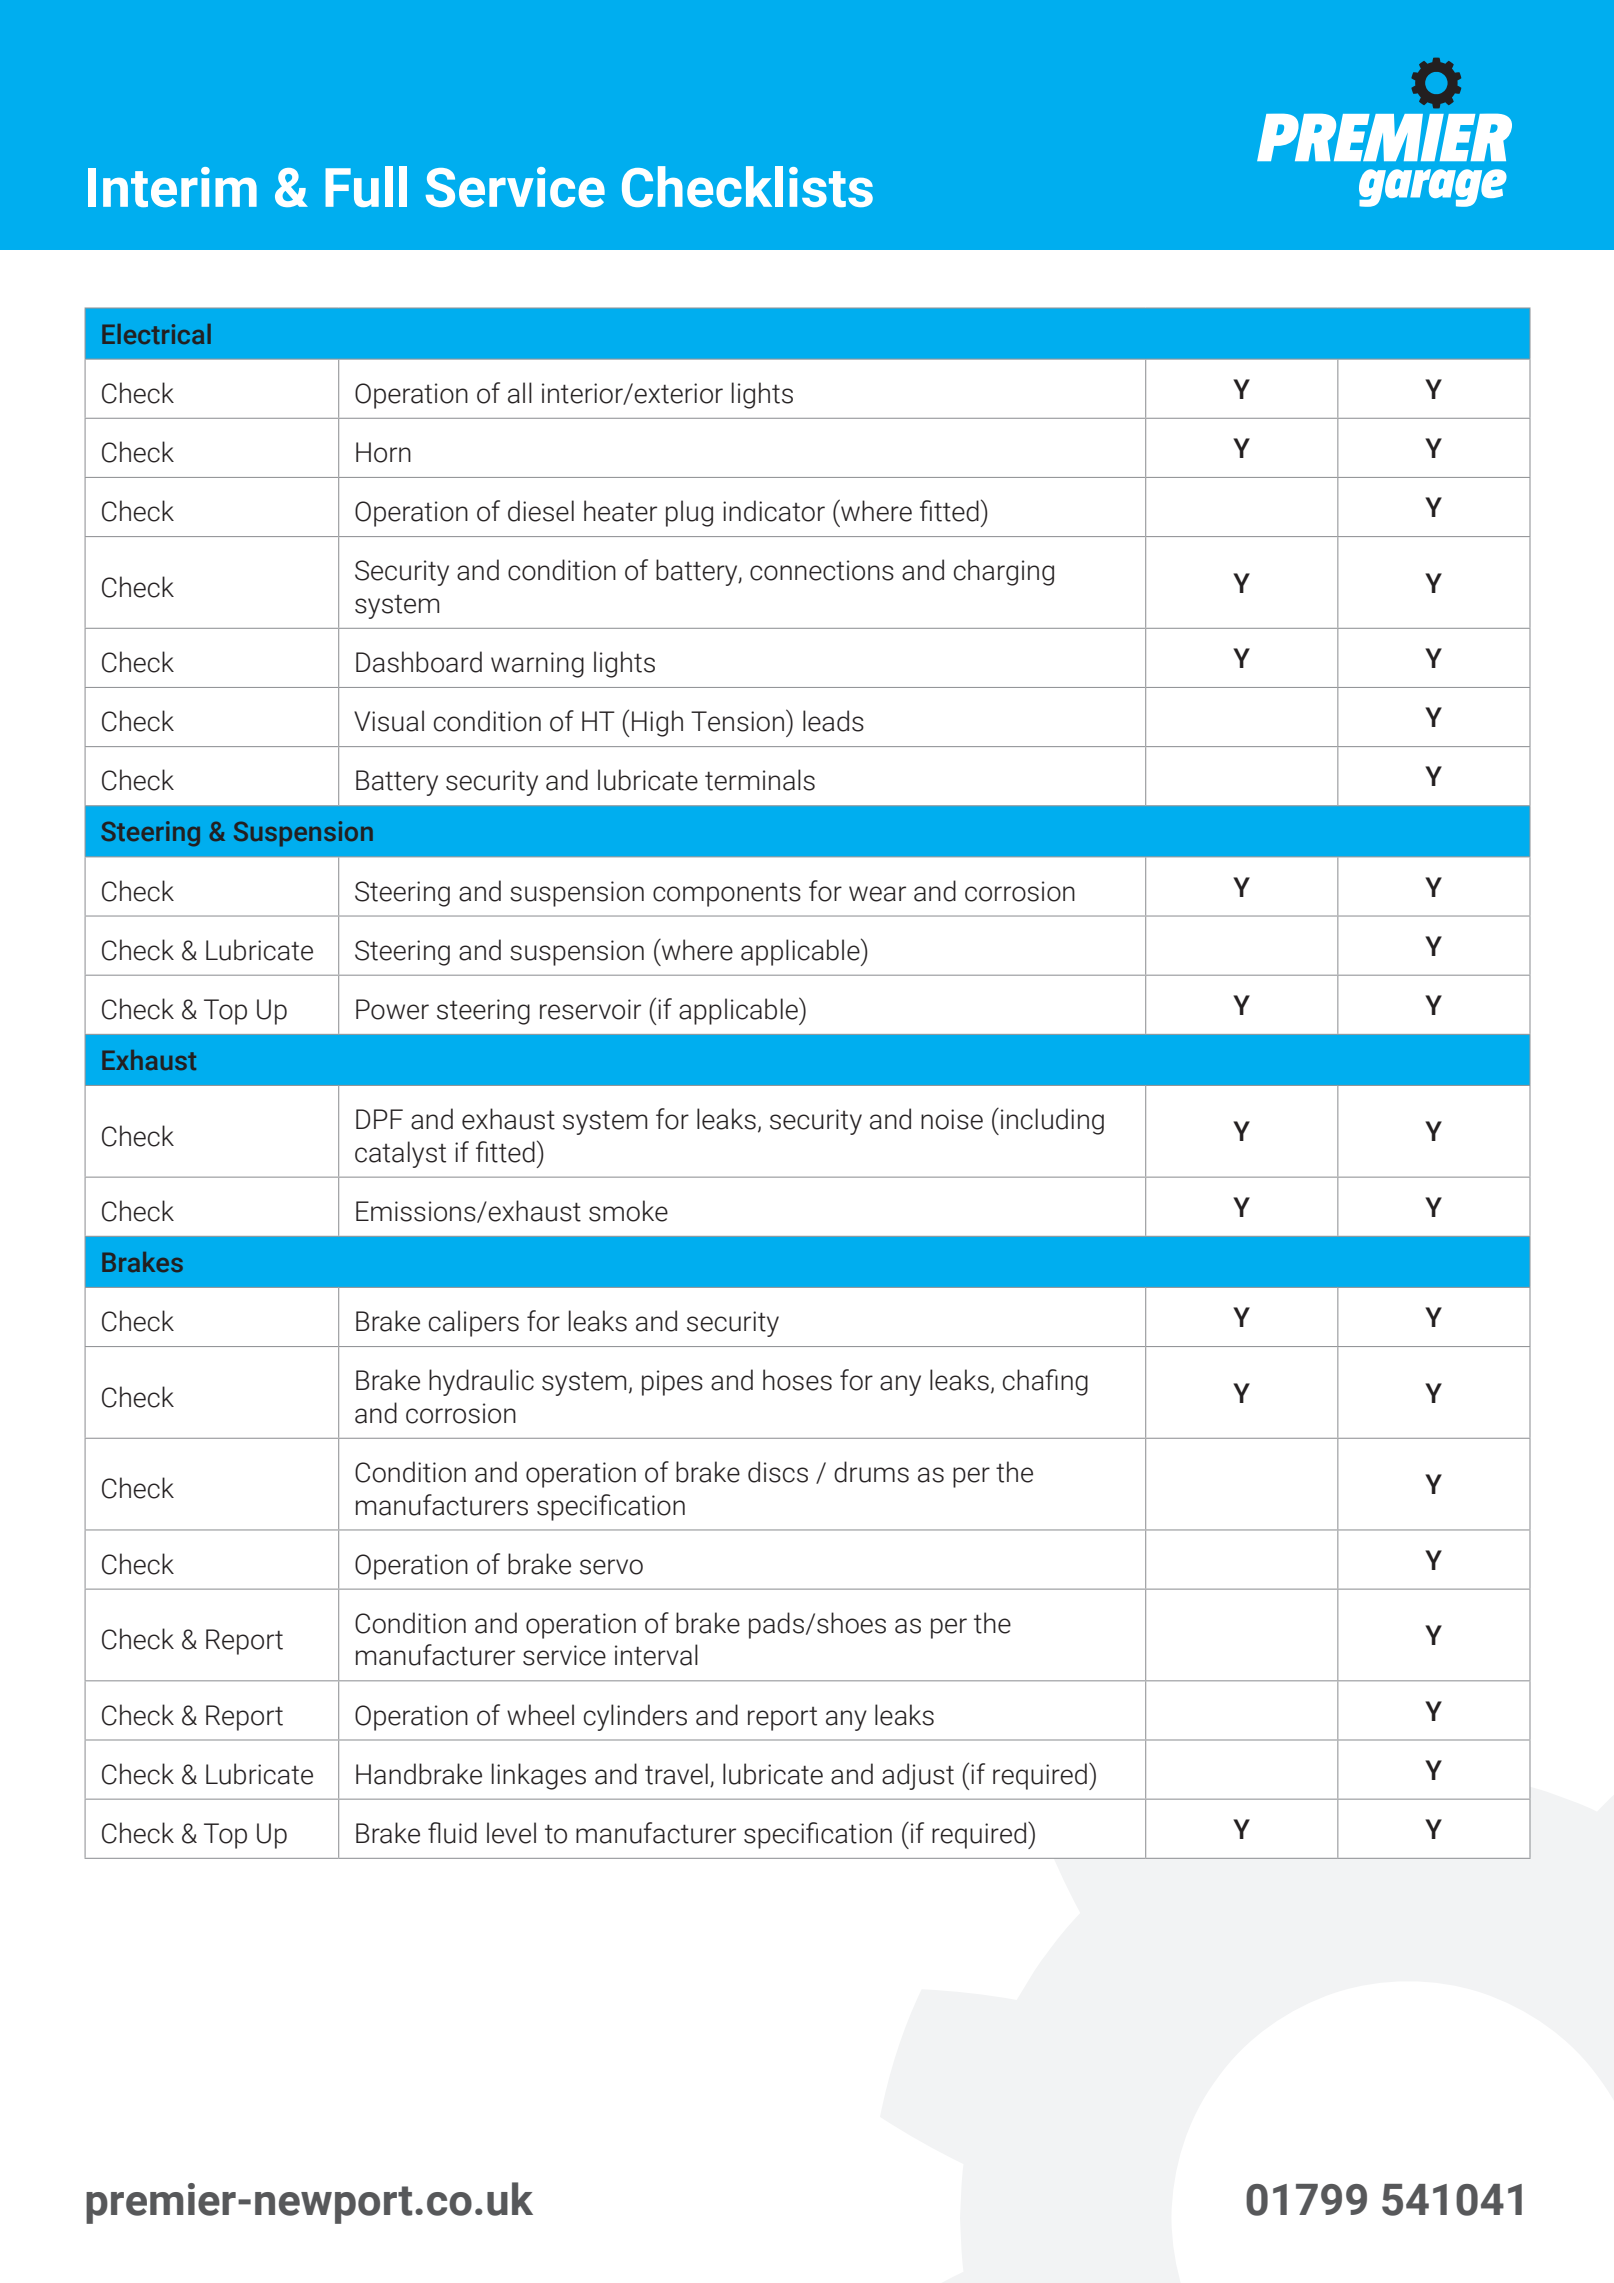 Image resolution: width=1614 pixels, height=2283 pixels. What do you see at coordinates (172, 187) in the page?
I see `Interim` at bounding box center [172, 187].
